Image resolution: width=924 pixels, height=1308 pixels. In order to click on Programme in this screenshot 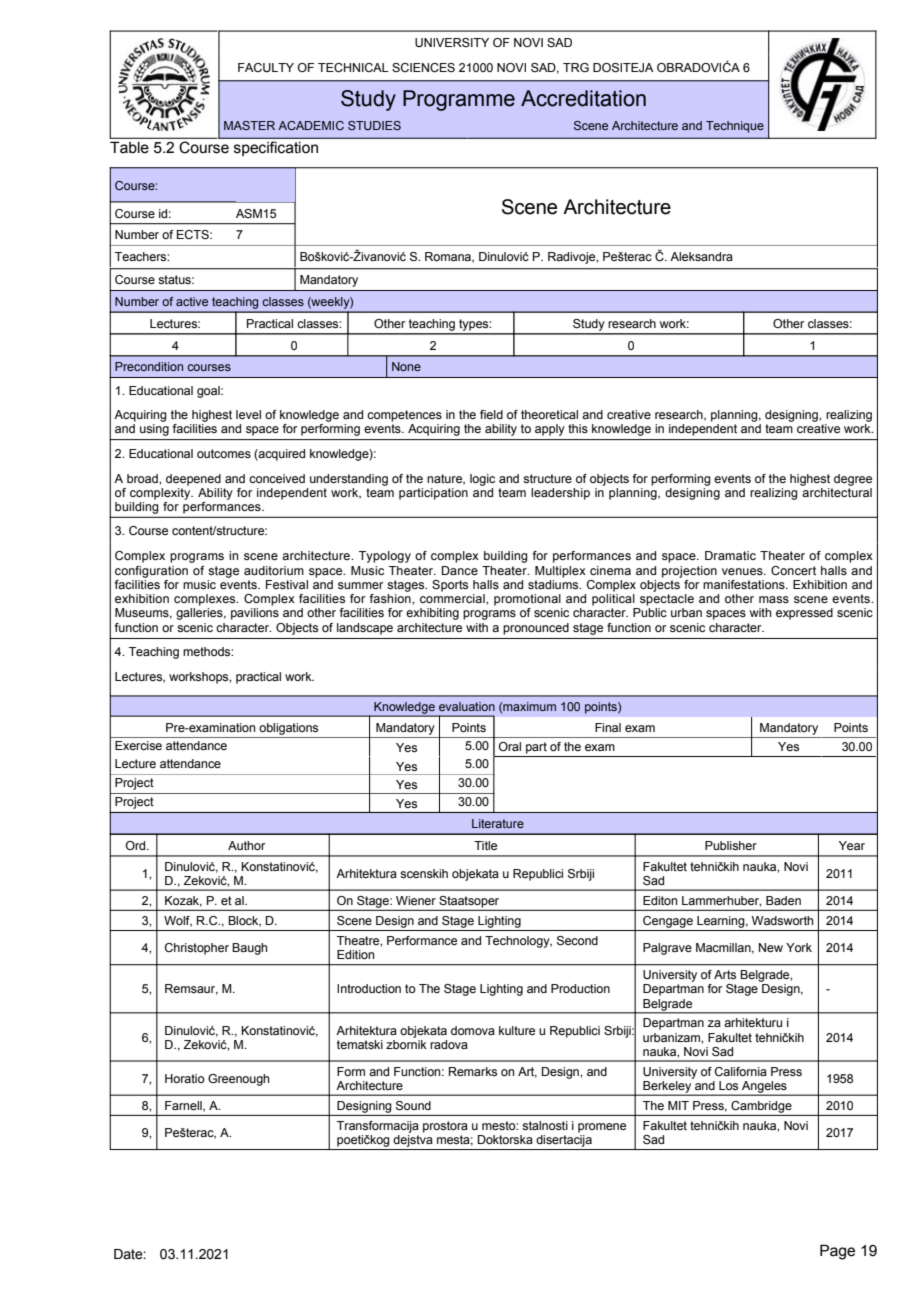, I will do `click(459, 100)`.
